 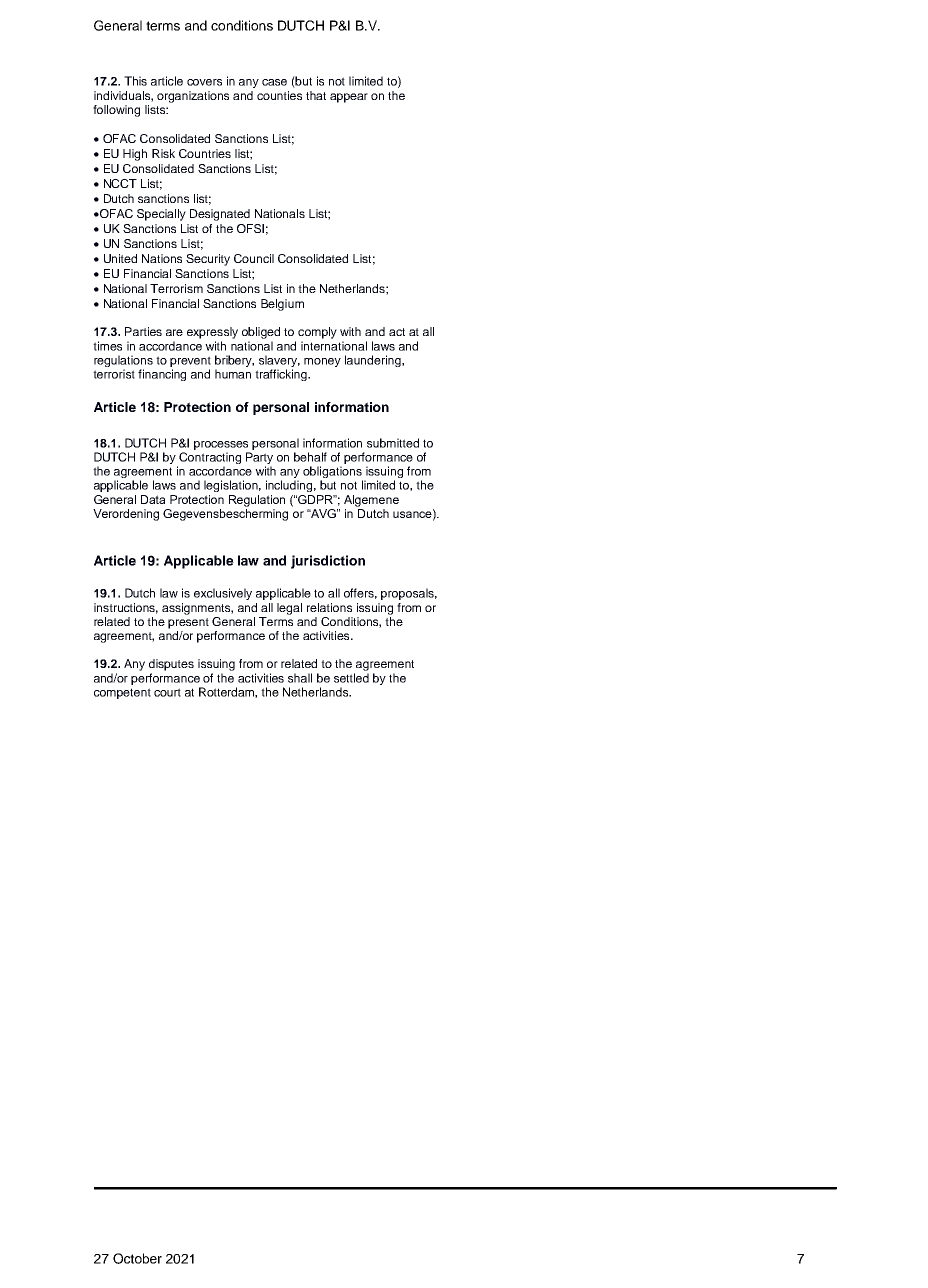 What do you see at coordinates (167, 692) in the page?
I see `court` at bounding box center [167, 692].
